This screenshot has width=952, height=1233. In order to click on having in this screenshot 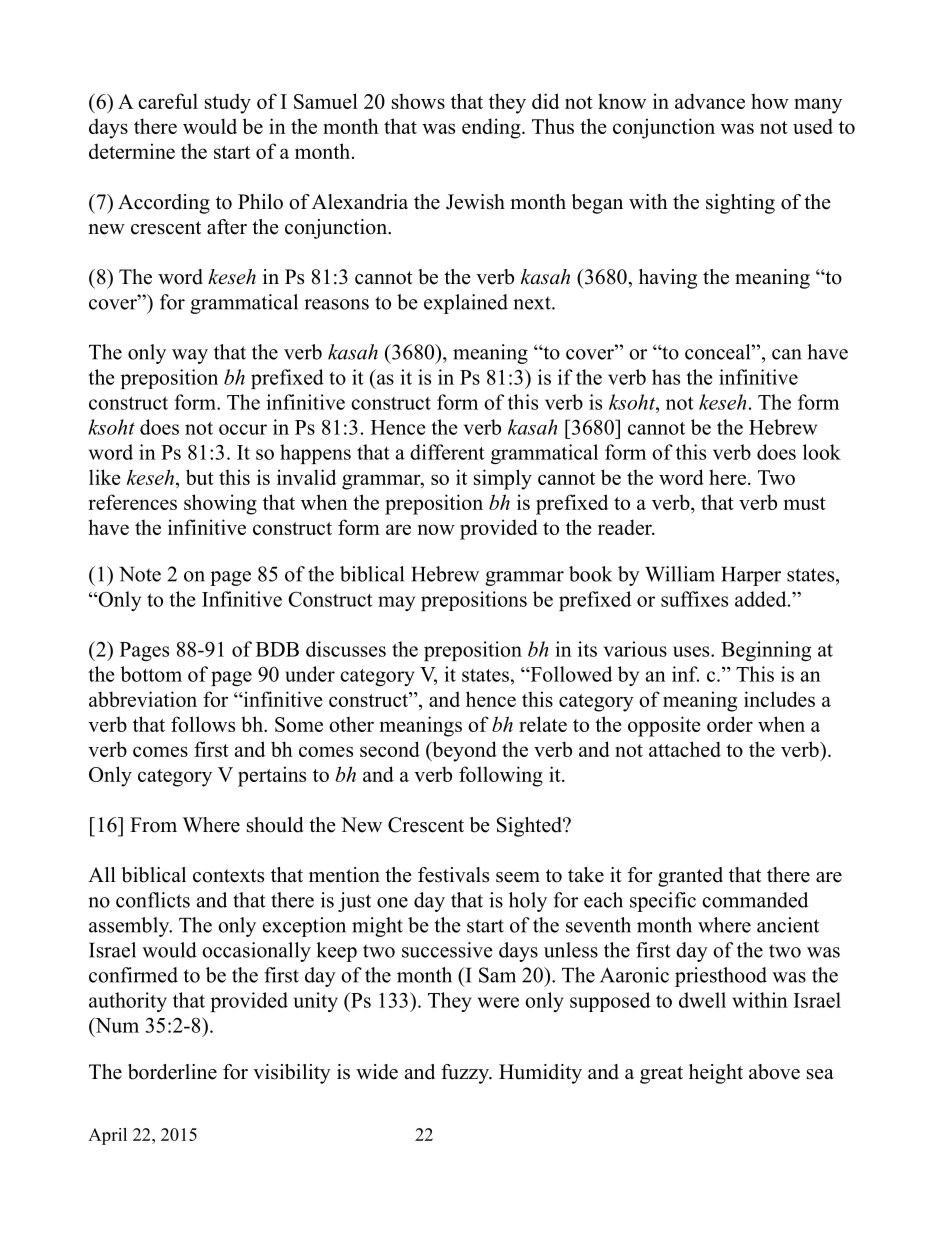, I will do `click(668, 279)`.
